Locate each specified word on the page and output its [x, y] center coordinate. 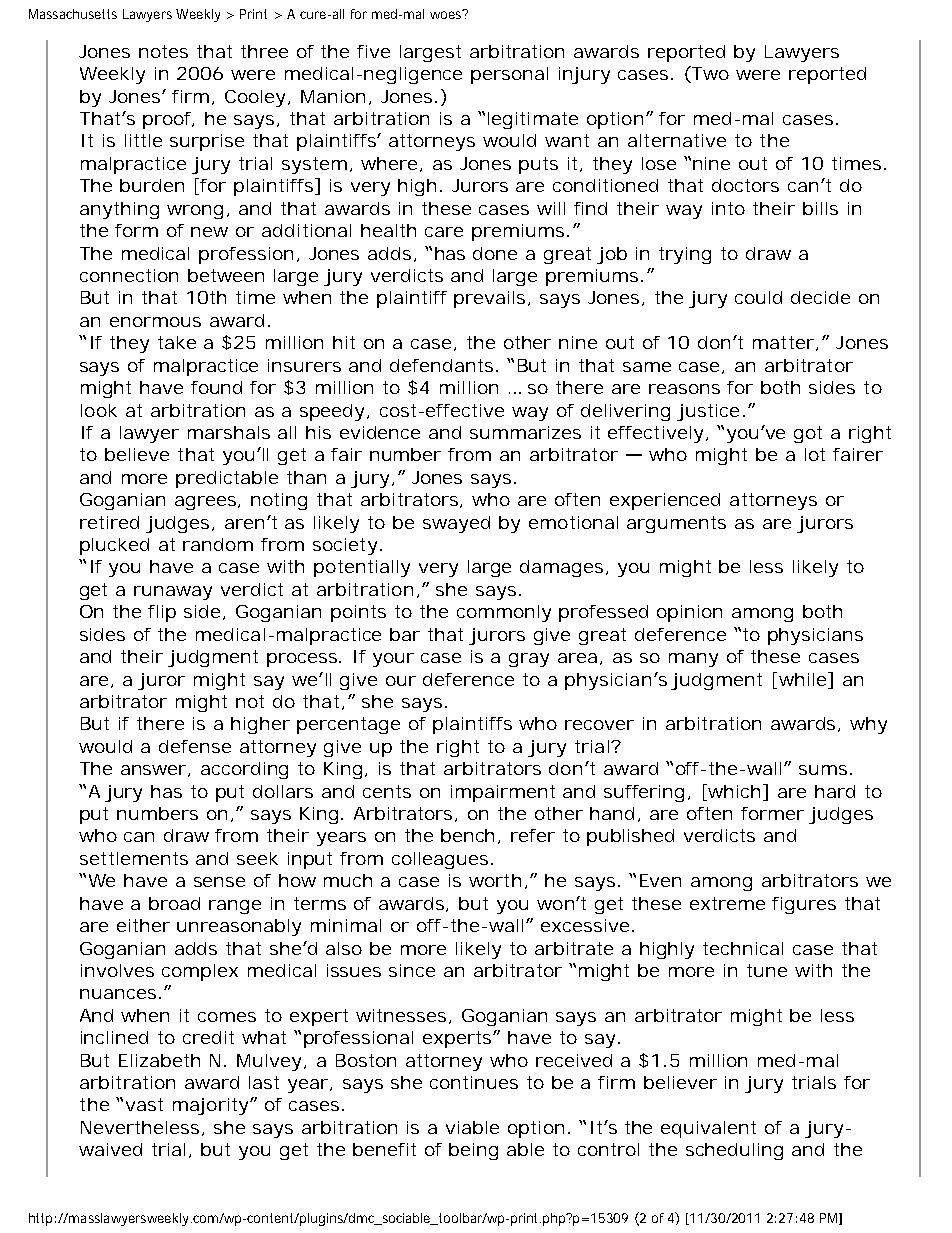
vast [144, 1104]
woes [447, 14]
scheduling [734, 1151]
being [473, 1151]
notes [163, 51]
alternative [677, 140]
